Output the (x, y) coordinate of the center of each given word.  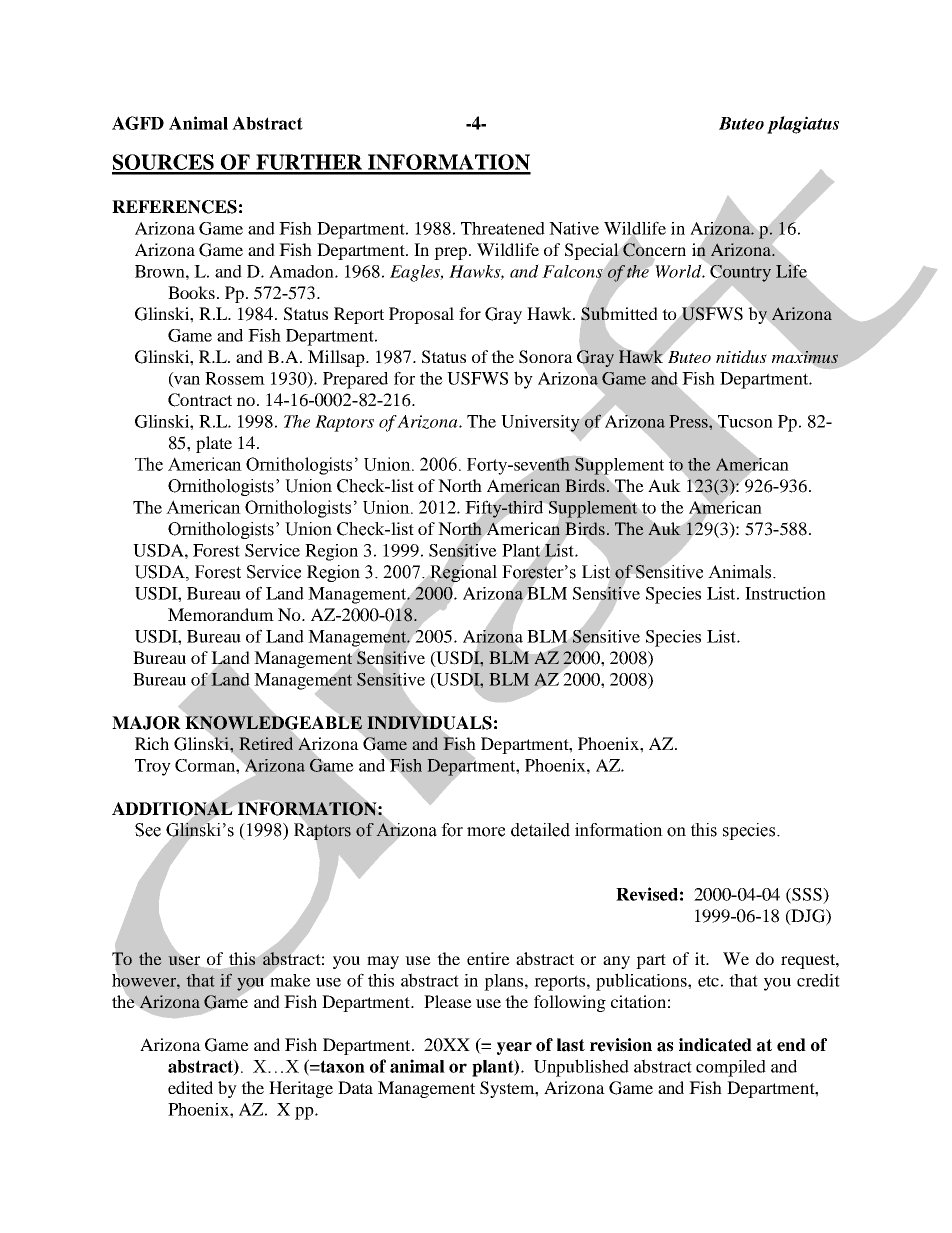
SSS (807, 895)
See (148, 830)
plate (214, 444)
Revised (647, 894)
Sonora (546, 357)
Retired (266, 743)
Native (574, 228)
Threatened (503, 228)
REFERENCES (174, 207)
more (486, 832)
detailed (540, 830)
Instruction (785, 593)
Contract (200, 400)
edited (190, 1087)
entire (488, 958)
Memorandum (221, 614)
